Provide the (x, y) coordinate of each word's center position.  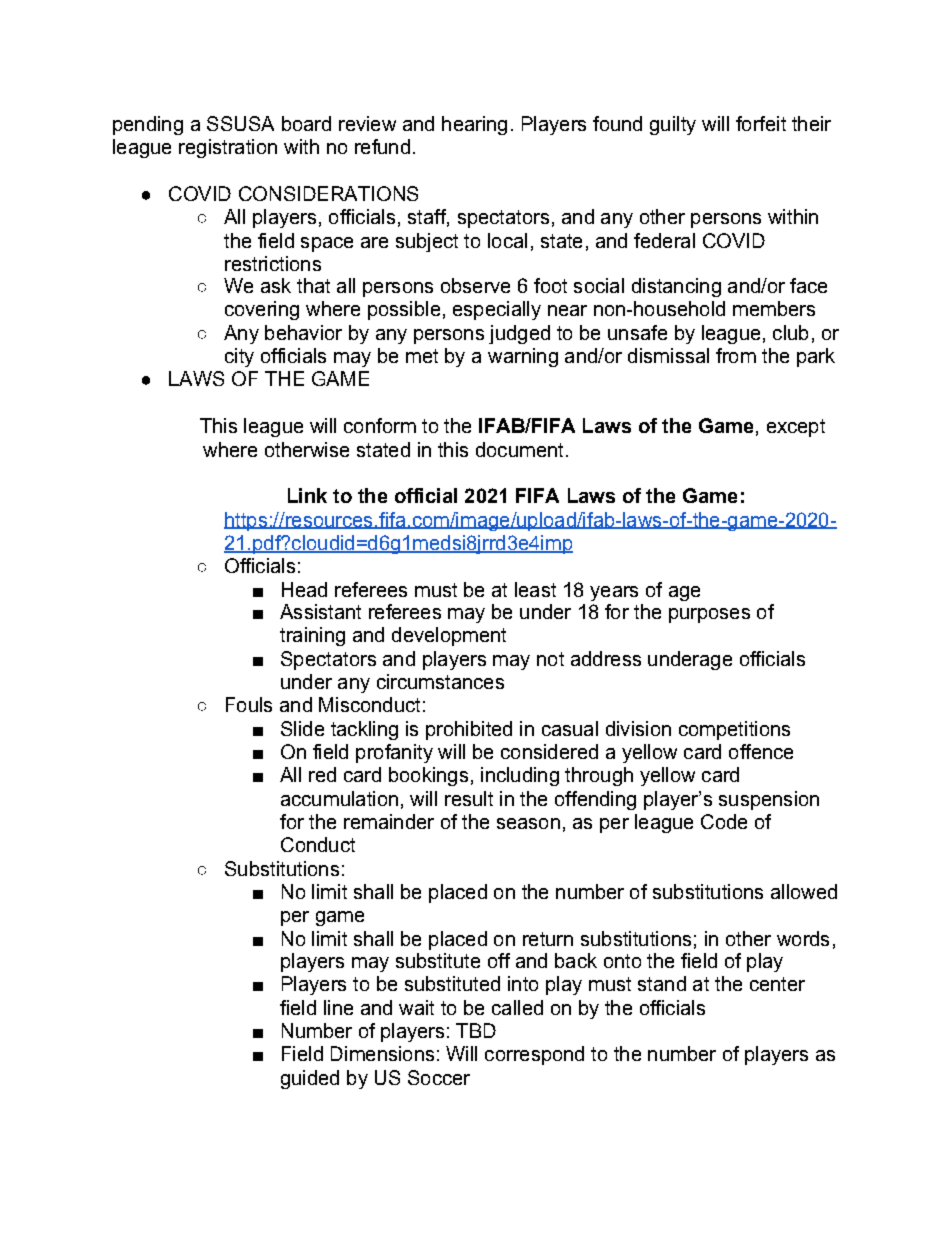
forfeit (761, 123)
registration (228, 148)
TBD (476, 1030)
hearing (474, 125)
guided (310, 1079)
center (777, 984)
